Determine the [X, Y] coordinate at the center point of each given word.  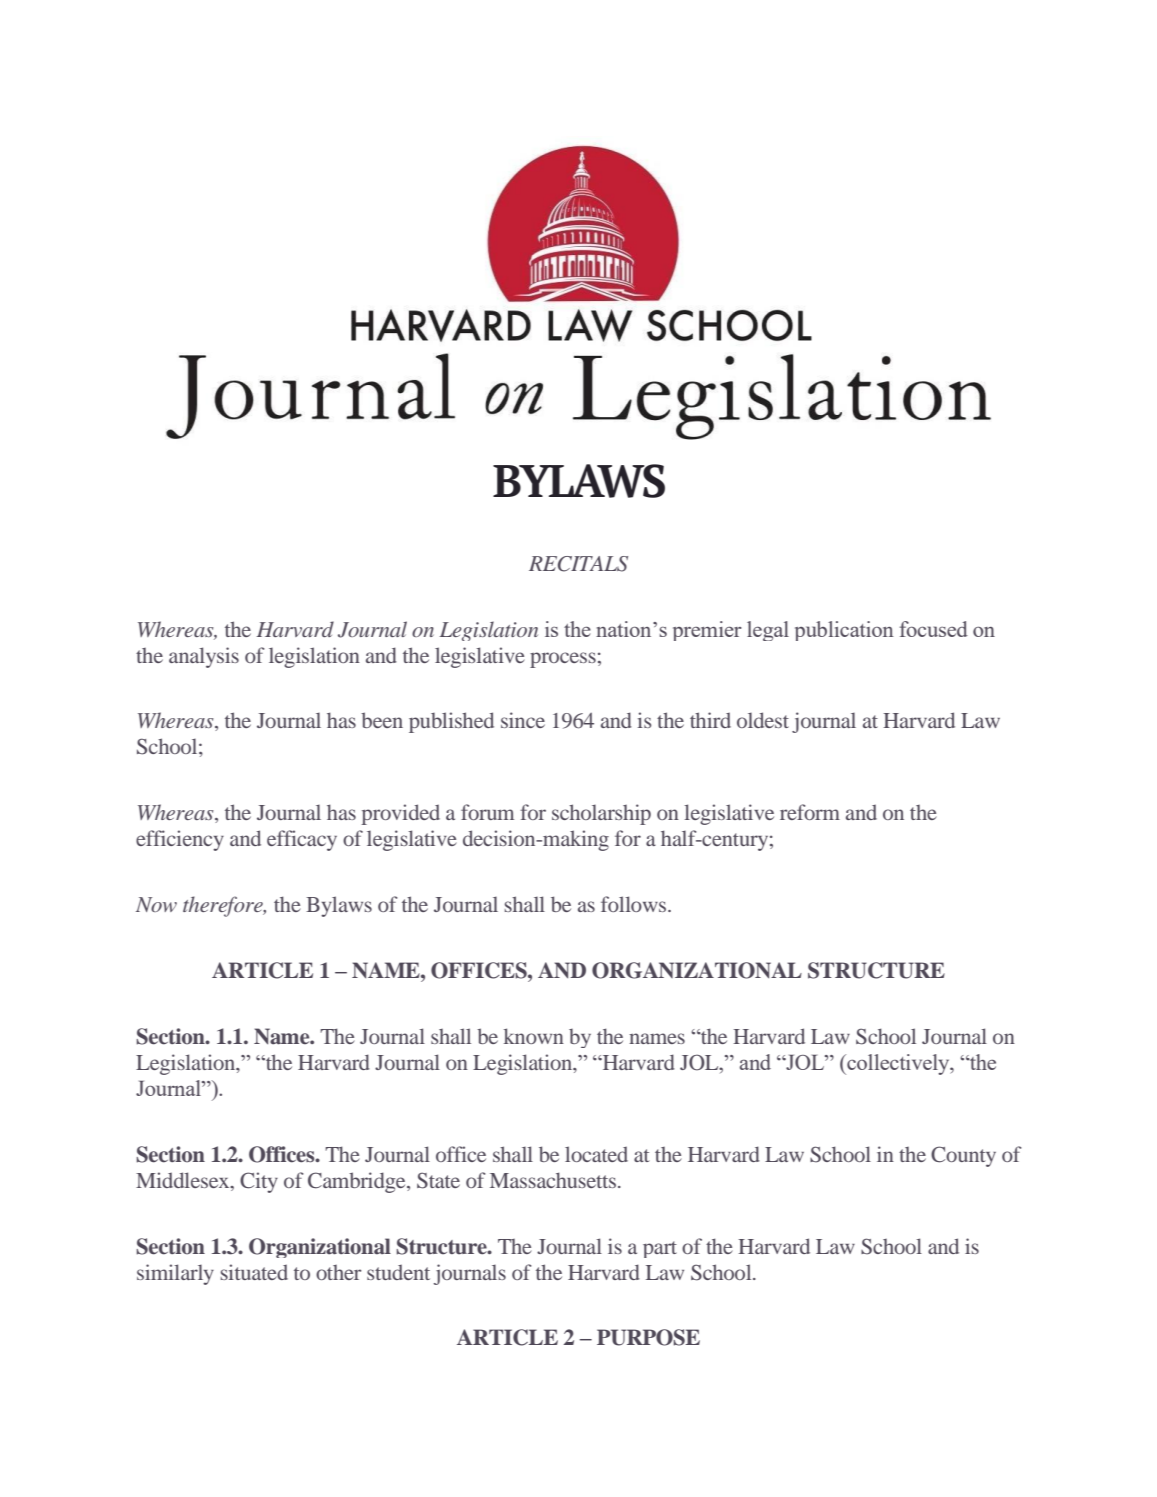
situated [254, 1272]
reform [810, 812]
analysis [204, 657]
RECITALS [578, 564]
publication [844, 631]
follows [635, 904]
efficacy [302, 840]
